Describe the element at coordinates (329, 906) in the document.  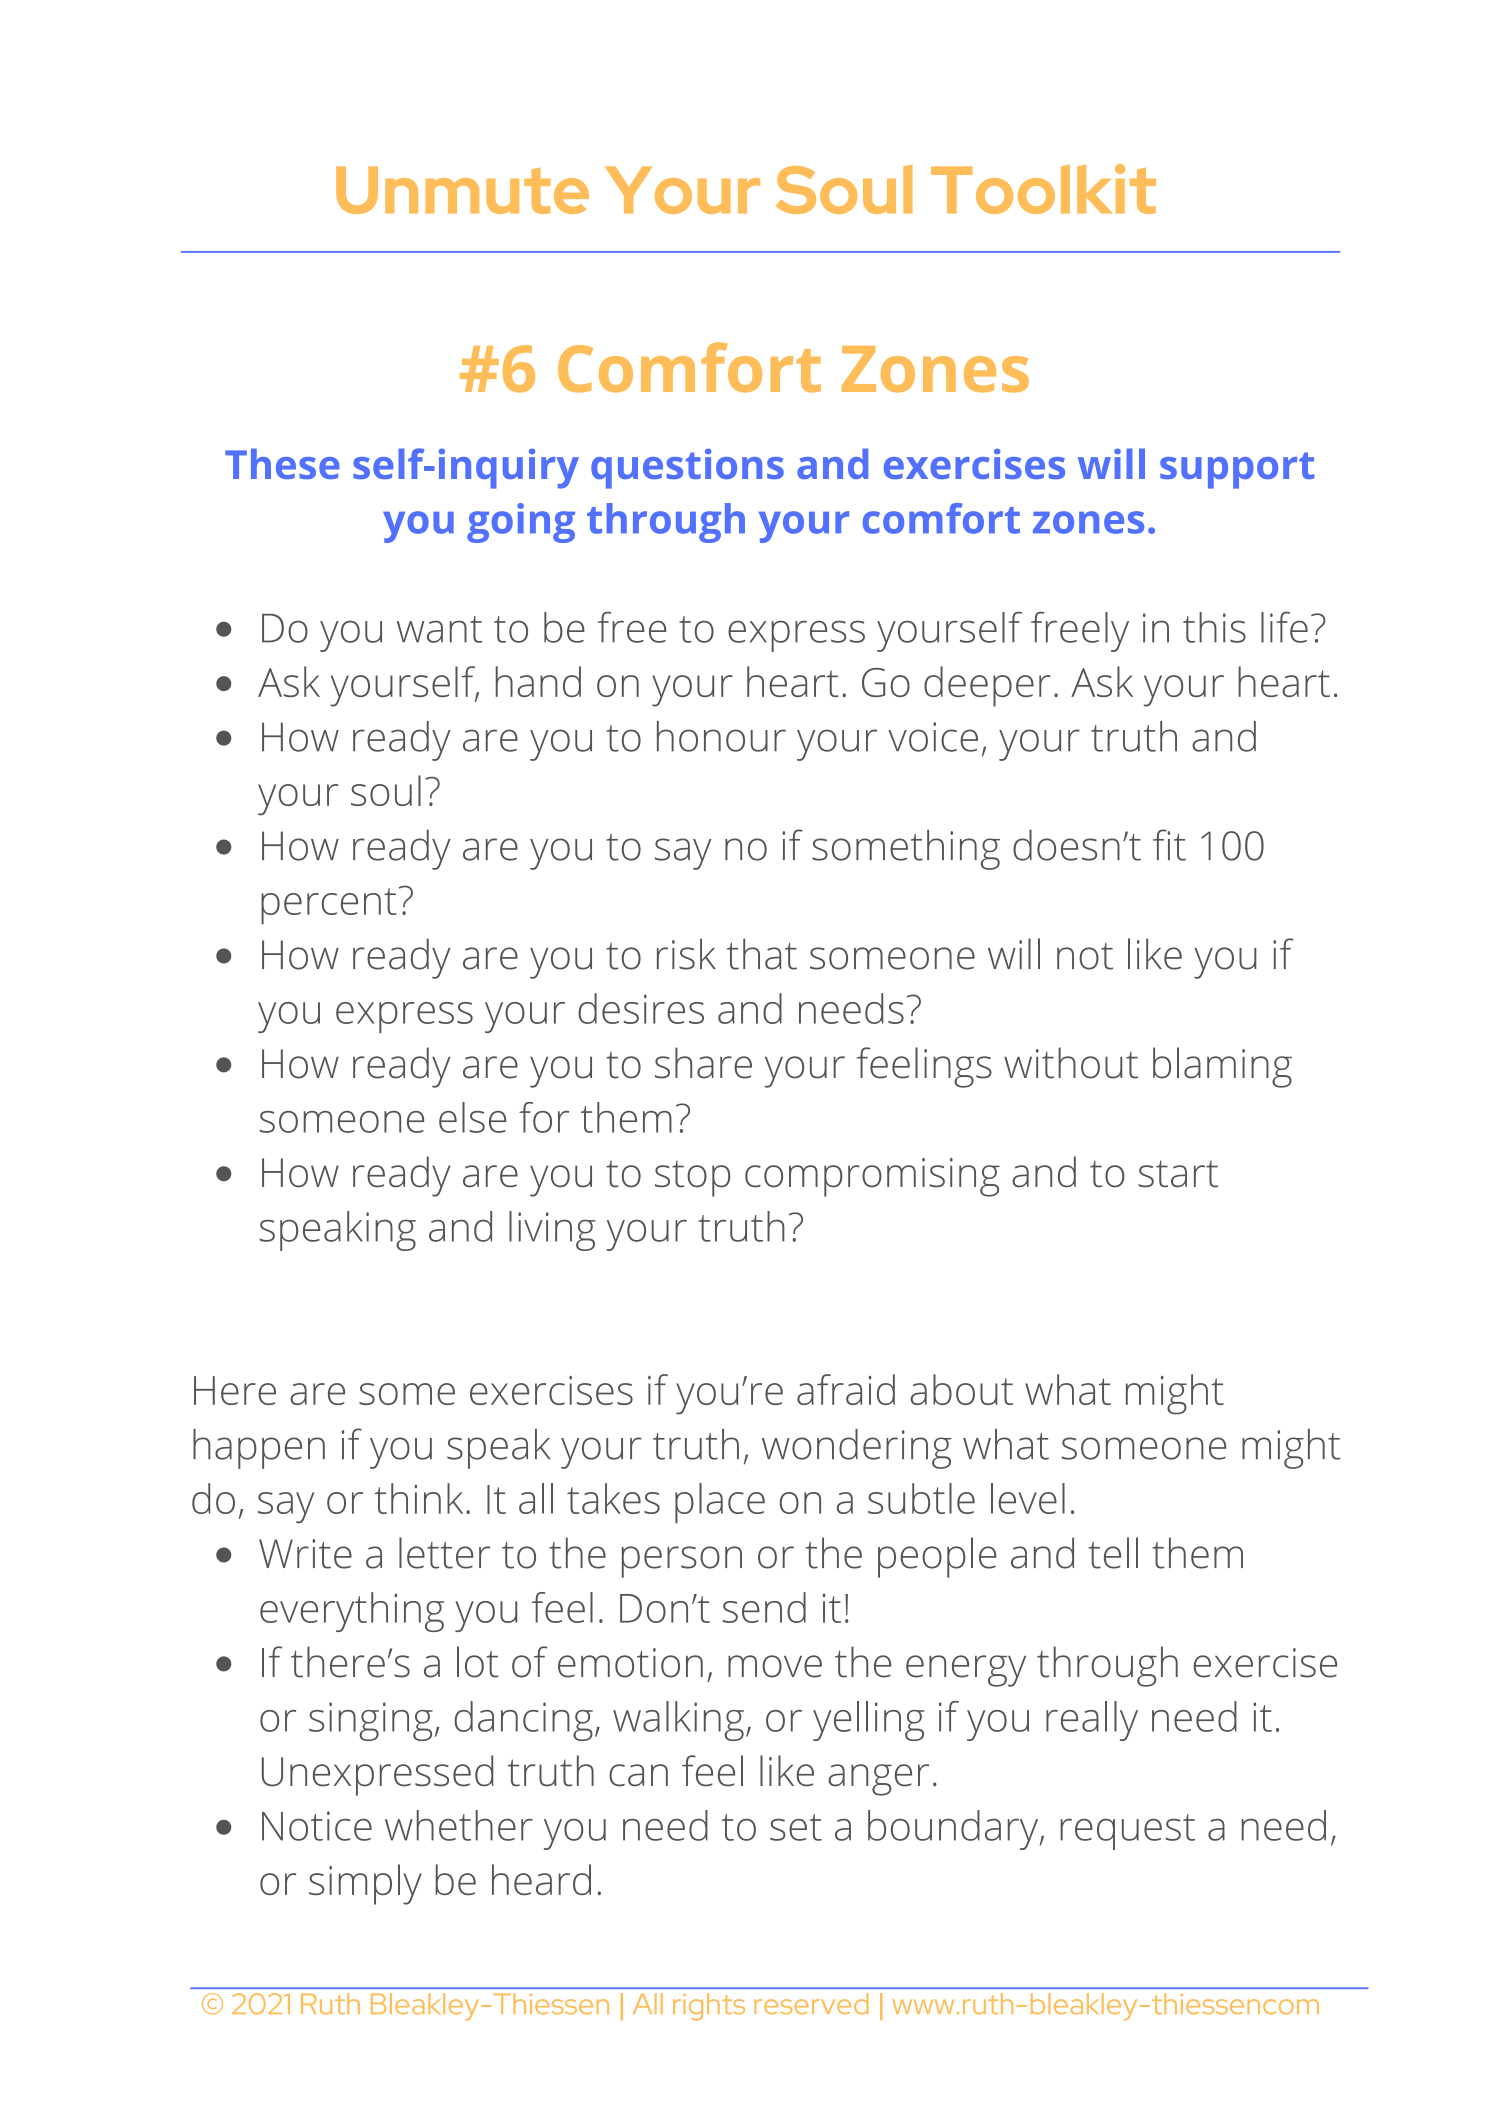
I see `percent` at that location.
